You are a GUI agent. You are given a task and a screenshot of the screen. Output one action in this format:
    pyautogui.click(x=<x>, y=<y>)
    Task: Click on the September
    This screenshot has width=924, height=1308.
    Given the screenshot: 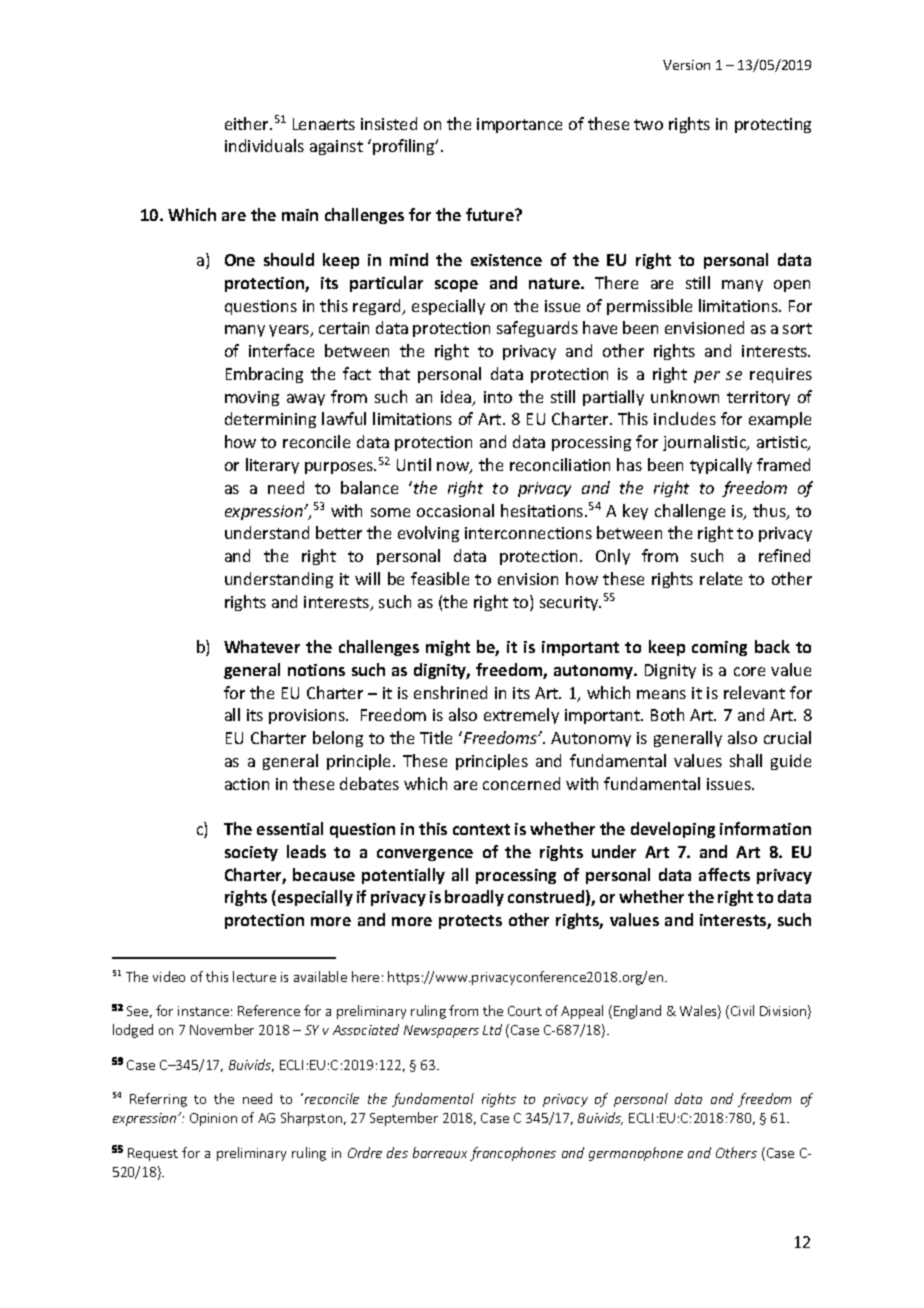 What is the action you would take?
    pyautogui.click(x=404, y=1119)
